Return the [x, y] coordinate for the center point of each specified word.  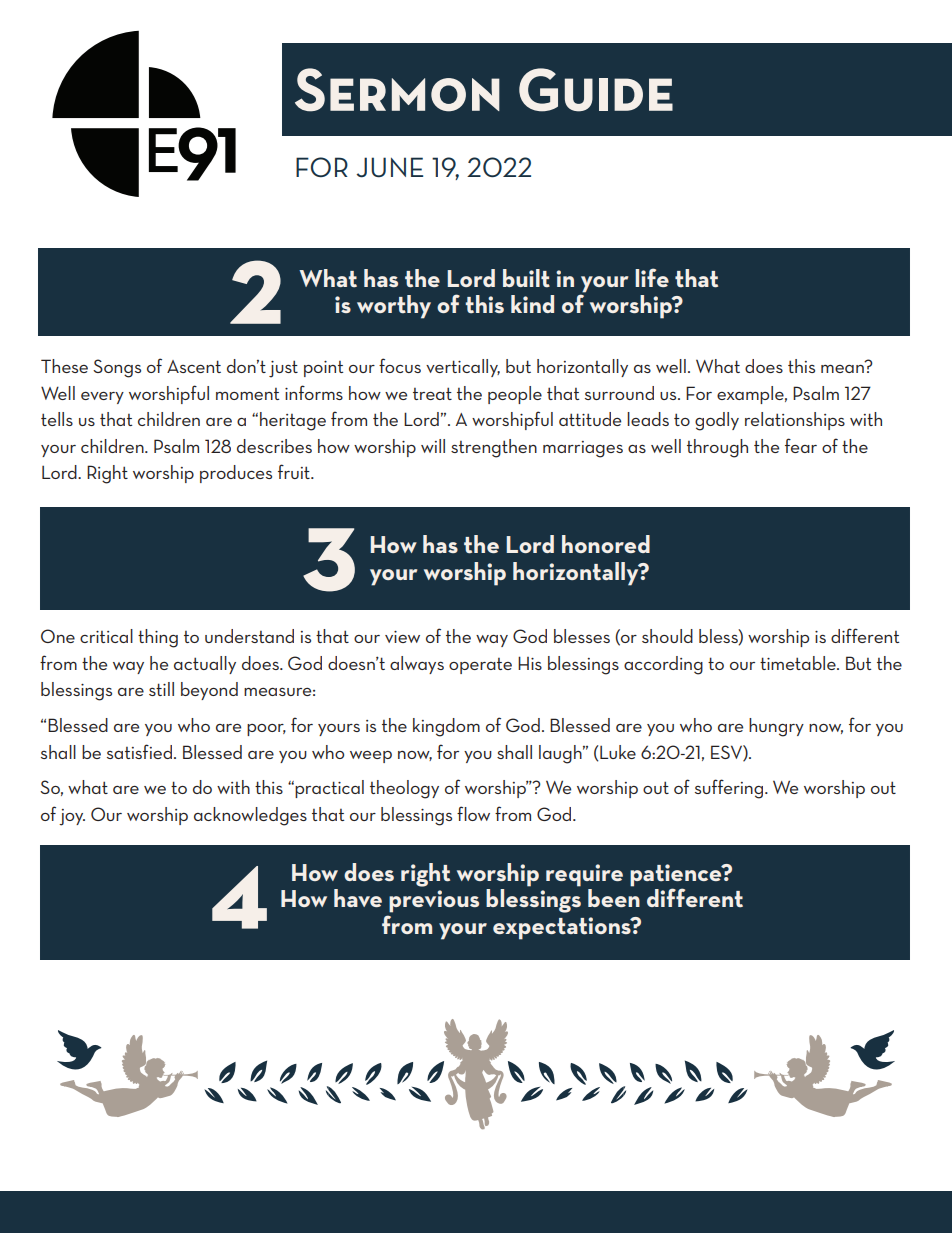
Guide [596, 90]
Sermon [397, 90]
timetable [799, 663]
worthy [394, 307]
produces [236, 474]
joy [72, 817]
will [433, 446]
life [652, 277]
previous [434, 901]
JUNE [389, 167]
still [161, 689]
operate [480, 666]
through [717, 448]
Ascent [194, 366]
